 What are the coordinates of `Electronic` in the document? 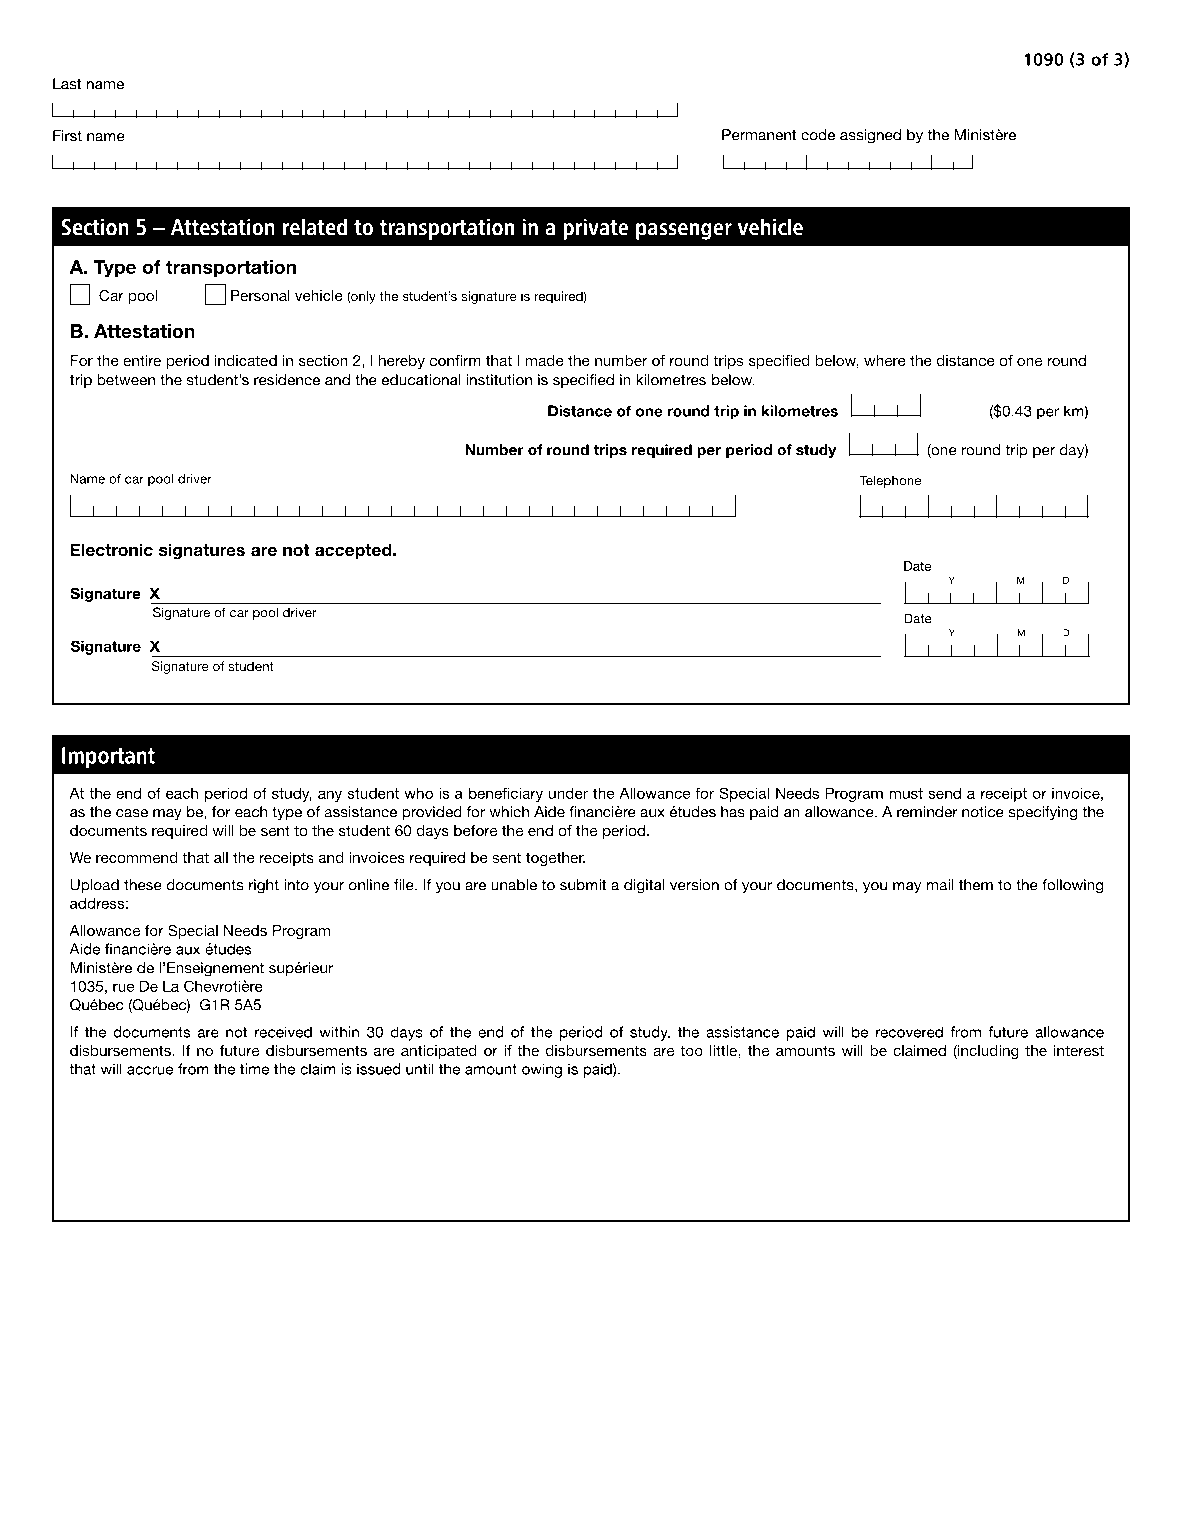 It's located at (111, 550).
